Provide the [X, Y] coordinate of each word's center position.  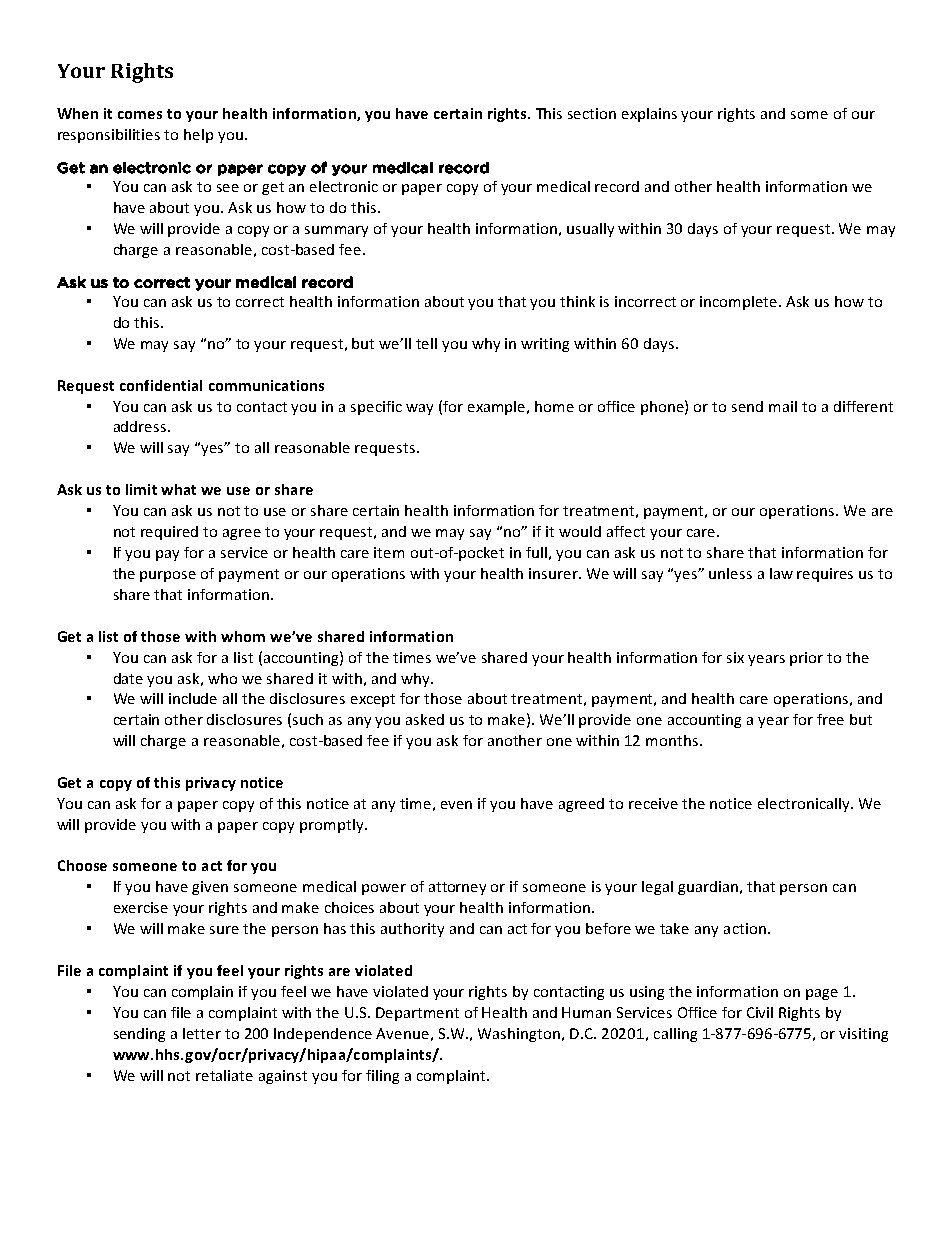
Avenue [402, 1033]
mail [783, 406]
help [198, 136]
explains [649, 115]
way [419, 409]
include [193, 698]
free [830, 719]
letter [202, 1033]
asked [425, 719]
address [141, 426]
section [592, 113]
